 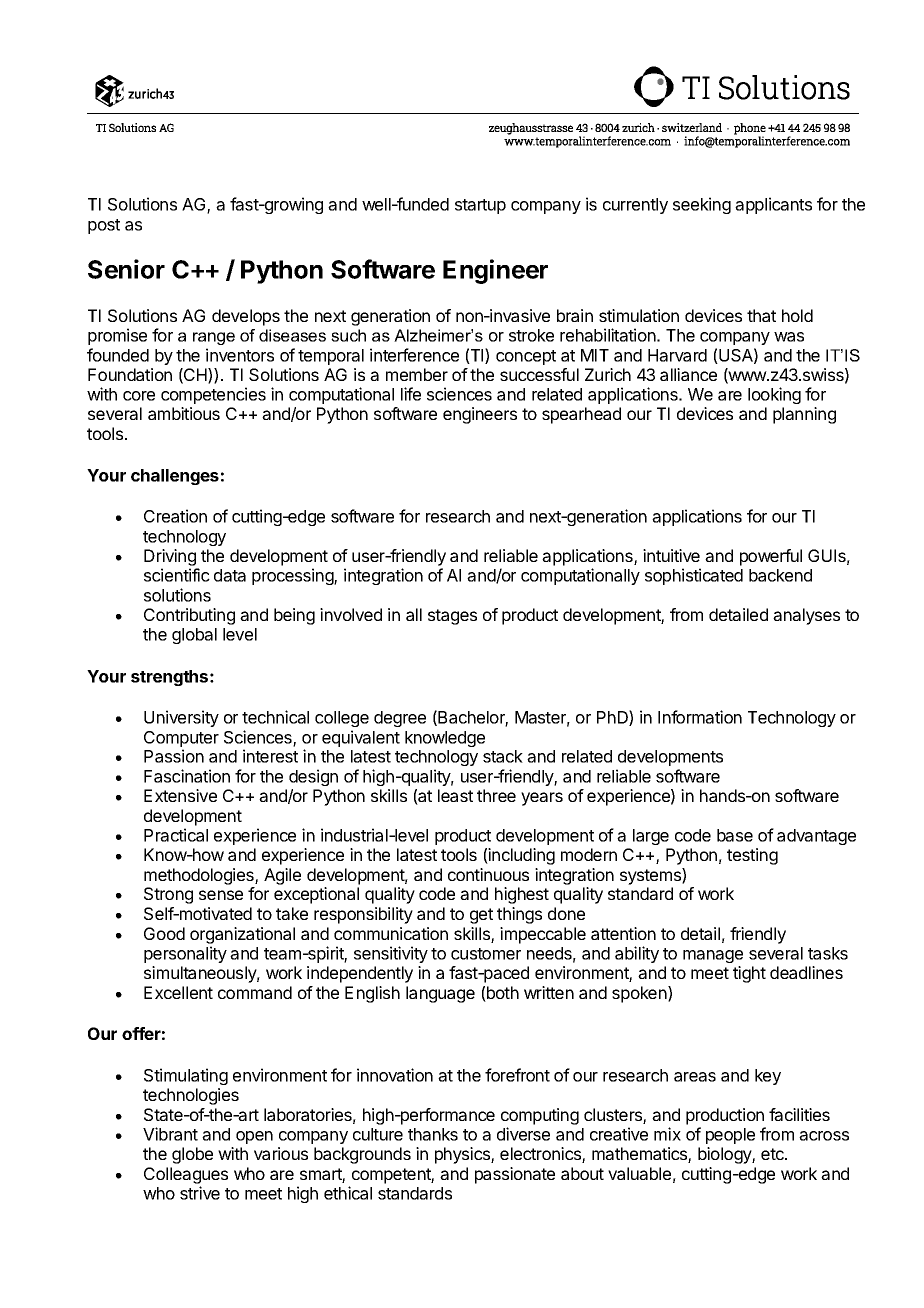 What do you see at coordinates (181, 718) in the document?
I see `University` at bounding box center [181, 718].
